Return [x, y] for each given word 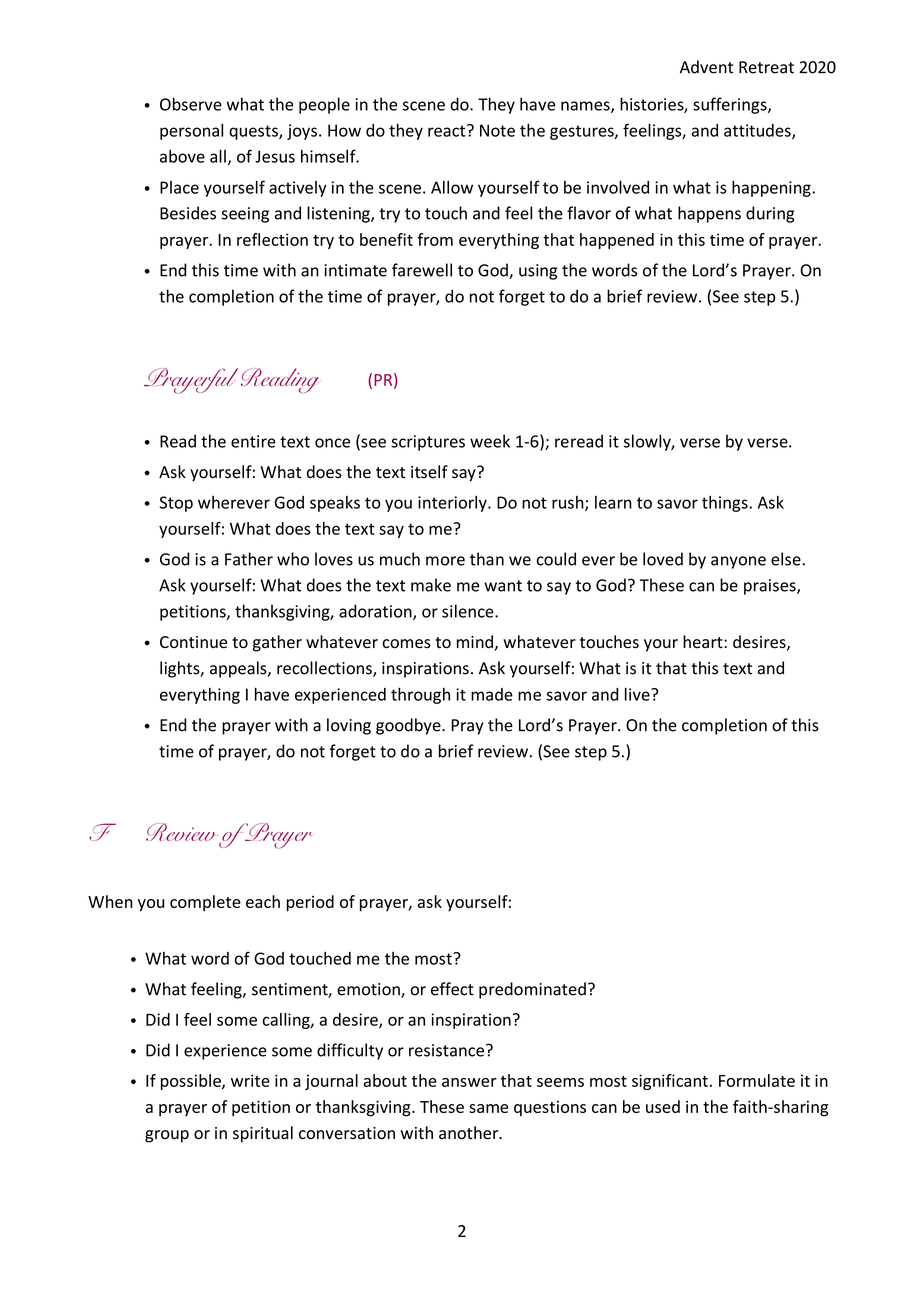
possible [192, 1082]
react [448, 130]
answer [469, 1082]
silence [469, 611]
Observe [191, 104]
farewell [422, 270]
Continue [193, 642]
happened [617, 241]
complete [205, 903]
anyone [738, 562]
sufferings [731, 105]
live [638, 694]
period [310, 903]
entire [253, 441]
